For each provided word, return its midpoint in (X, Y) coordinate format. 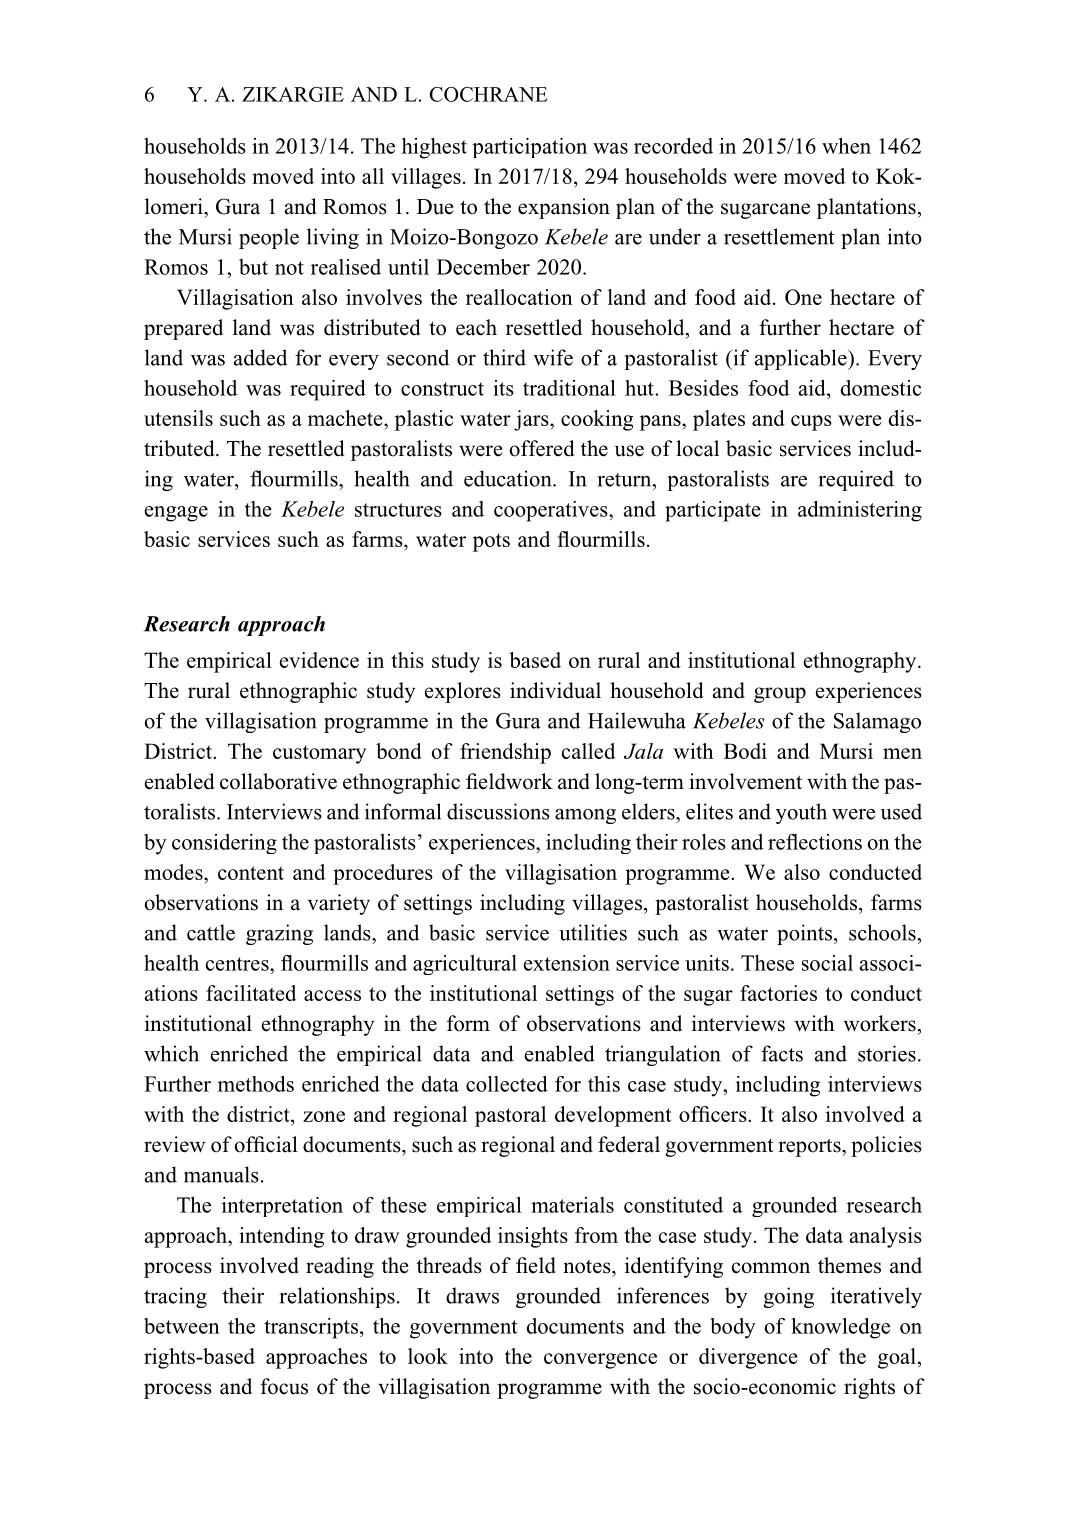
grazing (279, 934)
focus (284, 1386)
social (827, 963)
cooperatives (552, 511)
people (269, 238)
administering (860, 511)
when (846, 145)
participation (529, 148)
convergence (600, 1361)
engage (176, 514)
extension (566, 963)
